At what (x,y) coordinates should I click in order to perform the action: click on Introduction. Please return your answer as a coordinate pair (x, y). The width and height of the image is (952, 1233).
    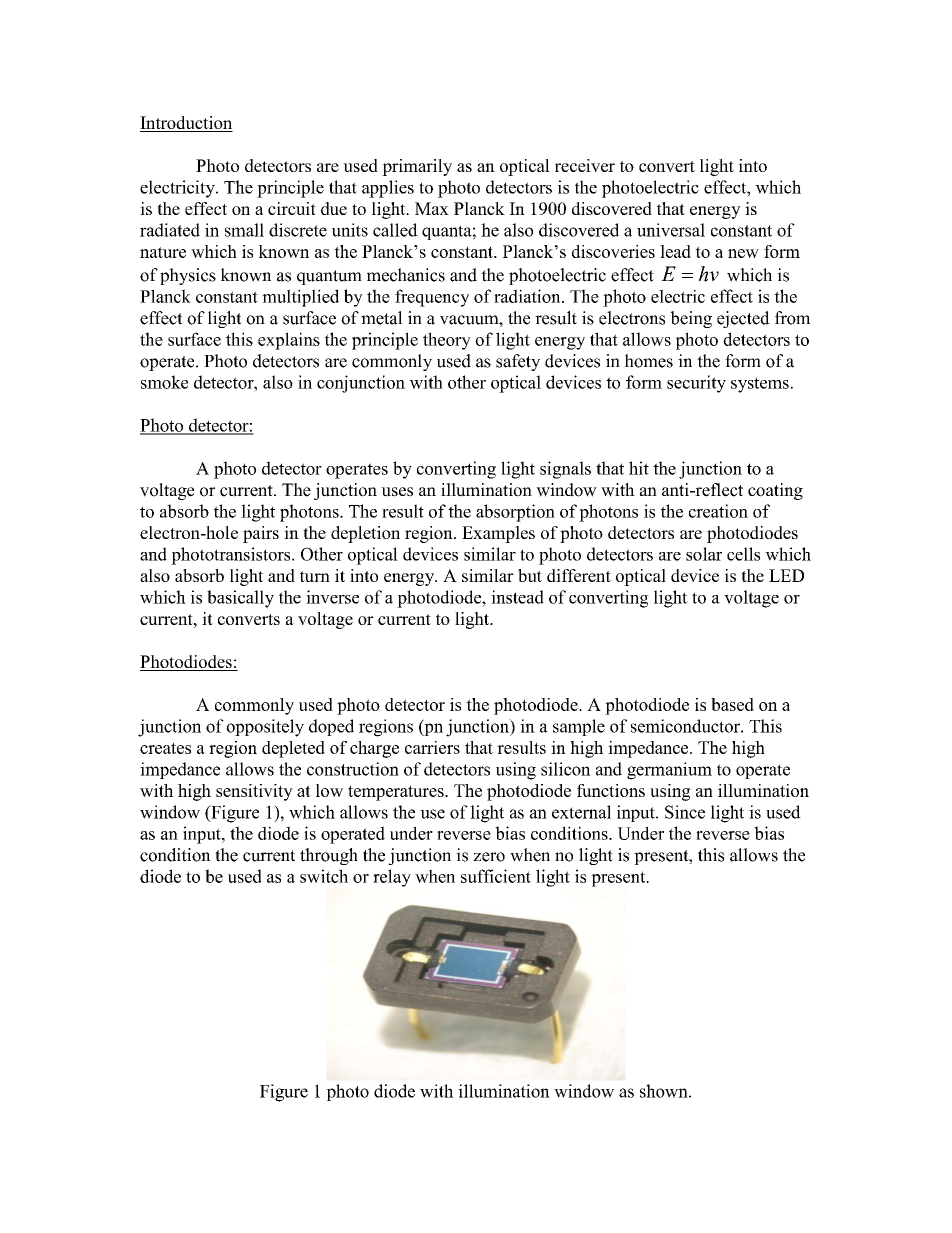
    Looking at the image, I should click on (186, 124).
